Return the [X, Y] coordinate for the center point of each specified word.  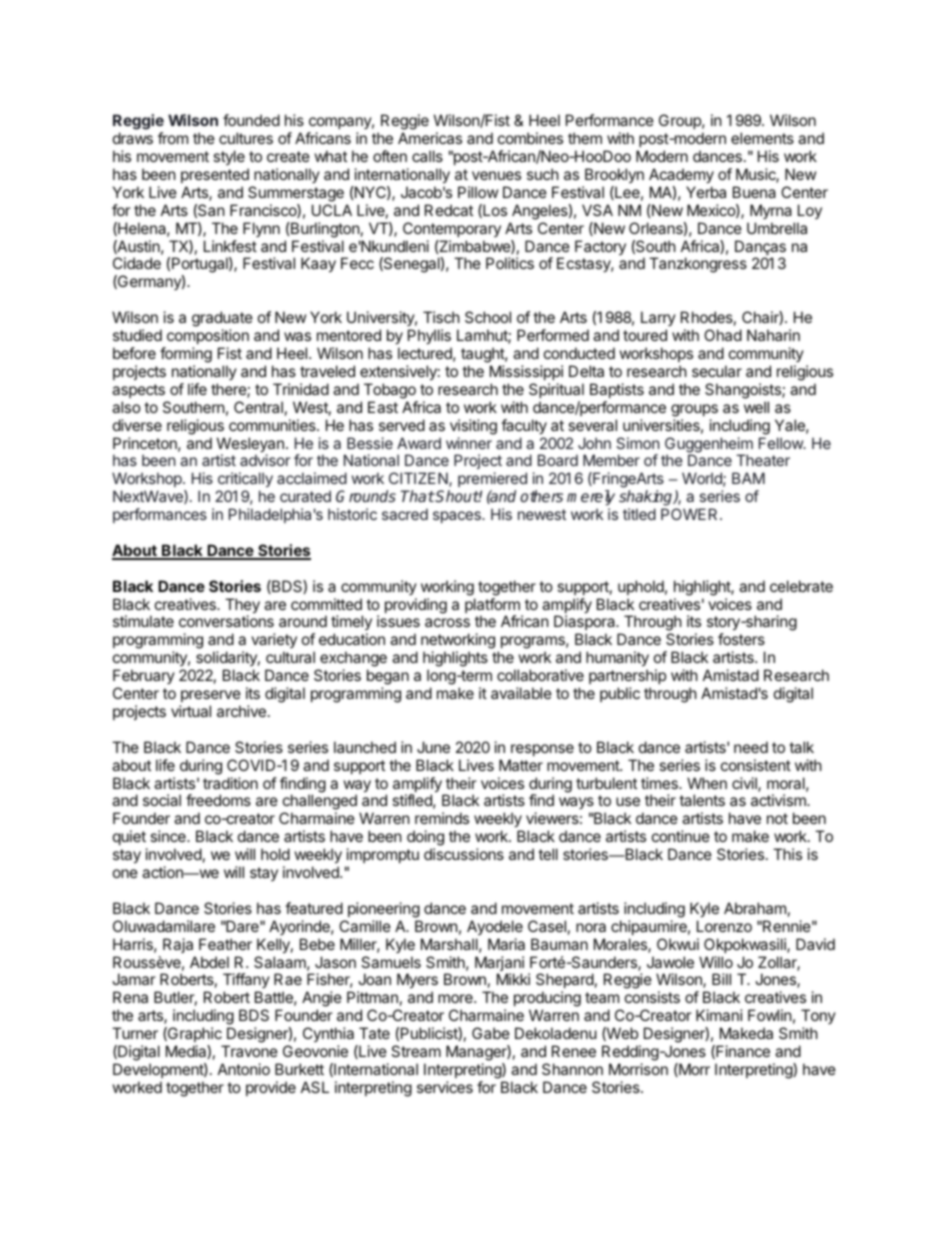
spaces [458, 517]
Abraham [755, 908]
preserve [211, 696]
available [521, 693]
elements [762, 138]
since [169, 836]
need [751, 747]
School [488, 317]
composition [208, 336]
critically [245, 479]
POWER [691, 514]
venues [496, 175]
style [229, 157]
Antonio [244, 1069]
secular [717, 371]
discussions [464, 854]
